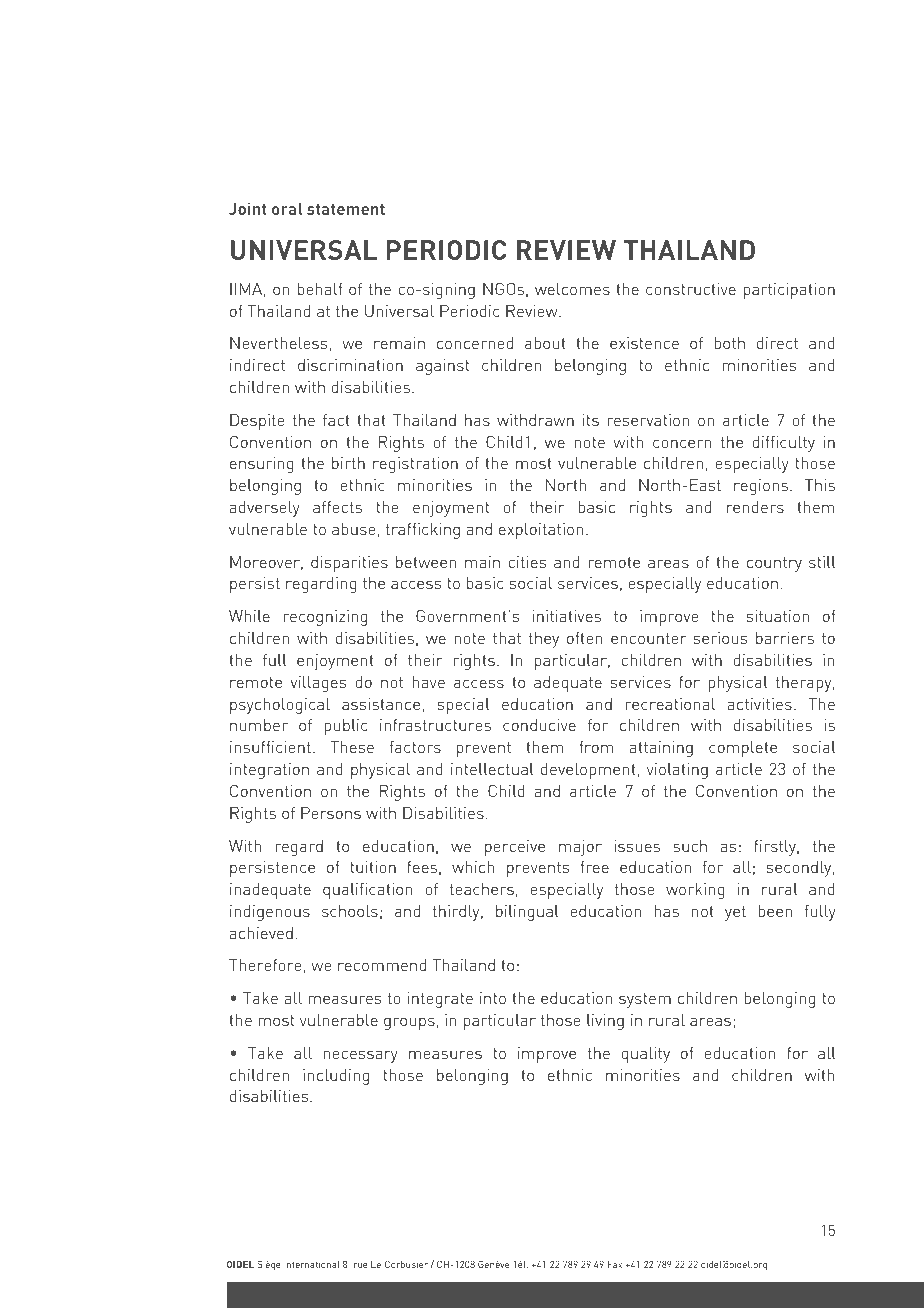 The width and height of the screenshot is (924, 1308). I want to click on participation, so click(789, 291).
